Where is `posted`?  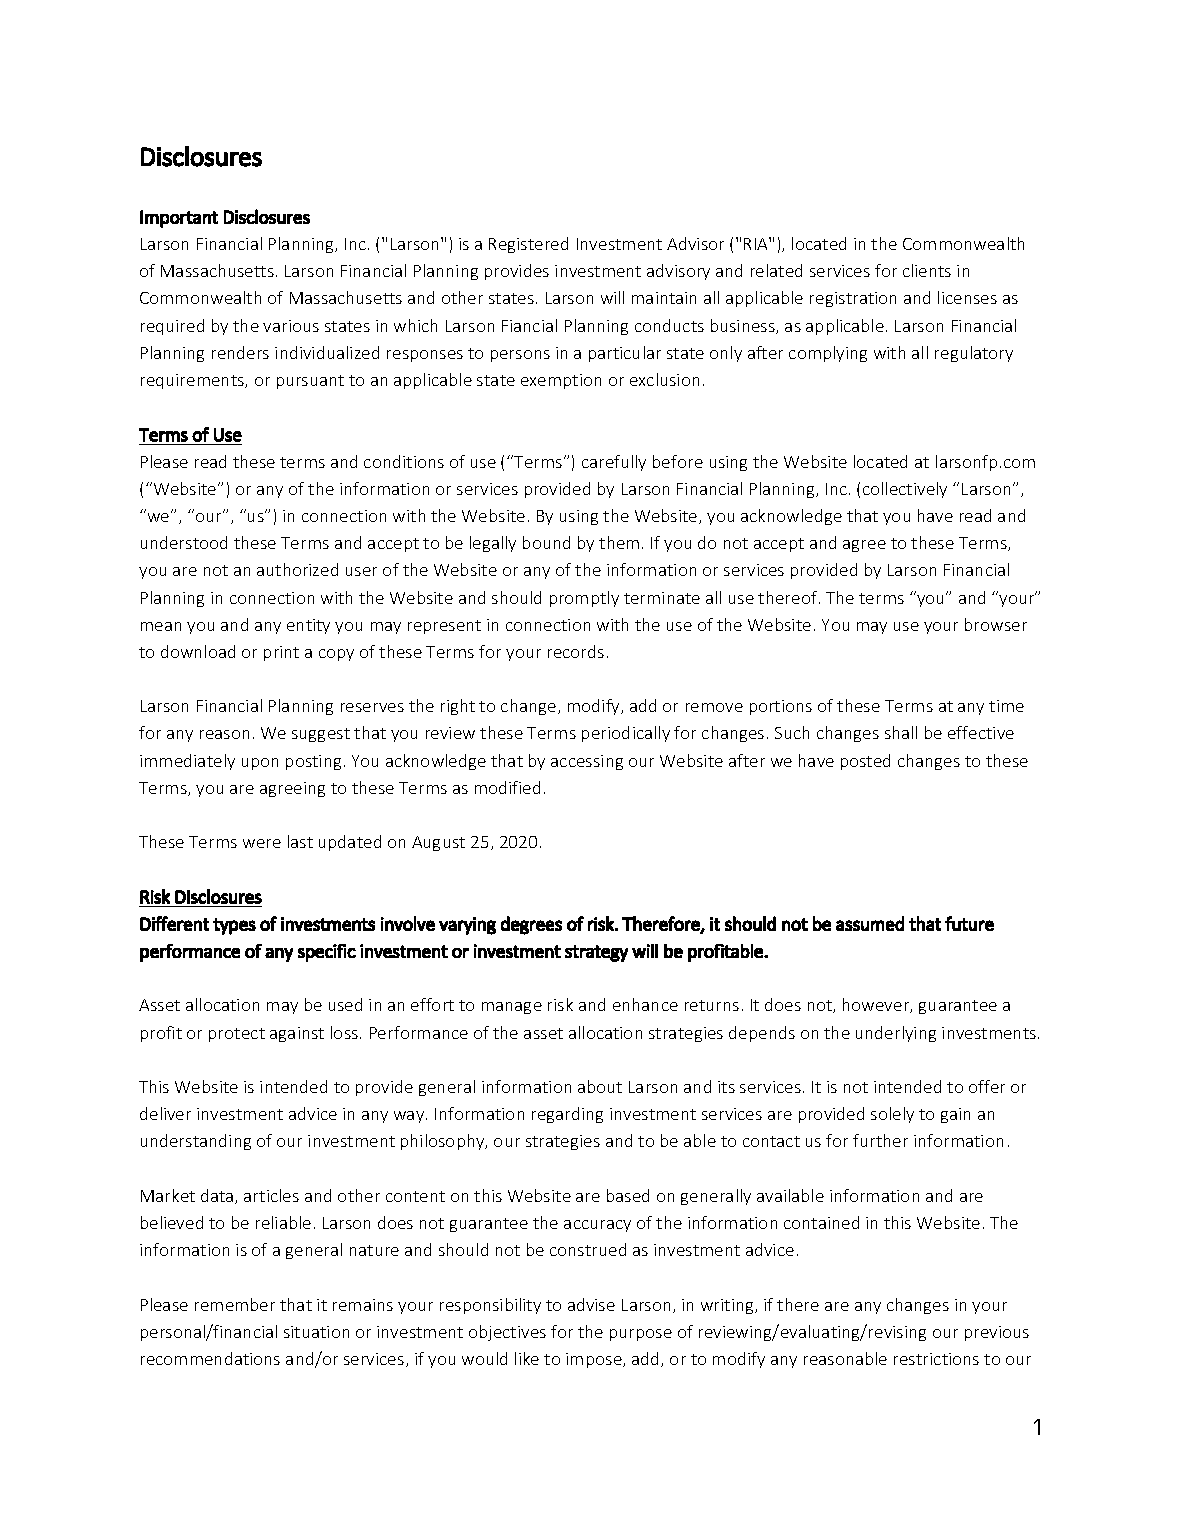 posted is located at coordinates (865, 762).
